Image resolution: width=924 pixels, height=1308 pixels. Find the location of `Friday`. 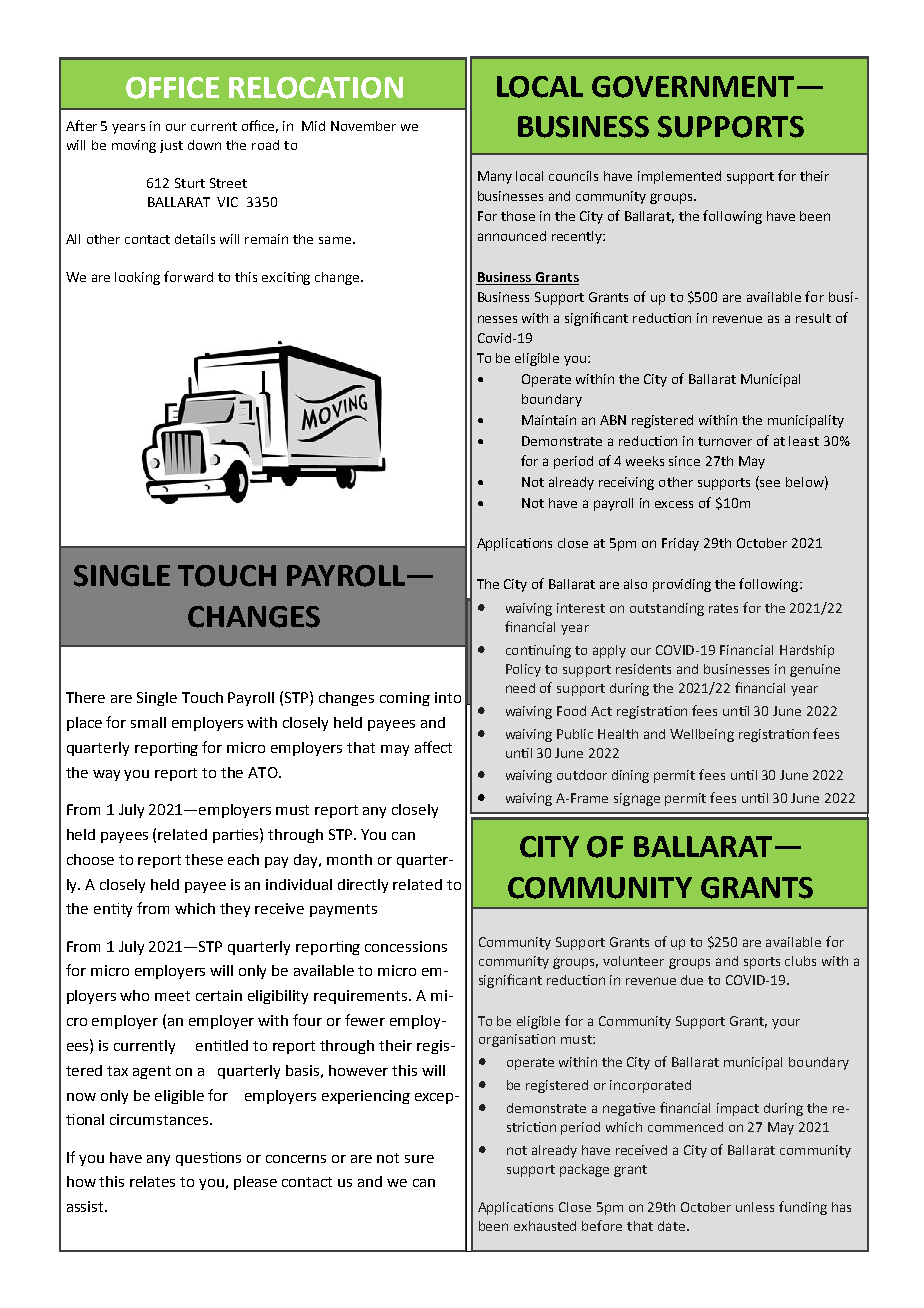

Friday is located at coordinates (680, 544).
